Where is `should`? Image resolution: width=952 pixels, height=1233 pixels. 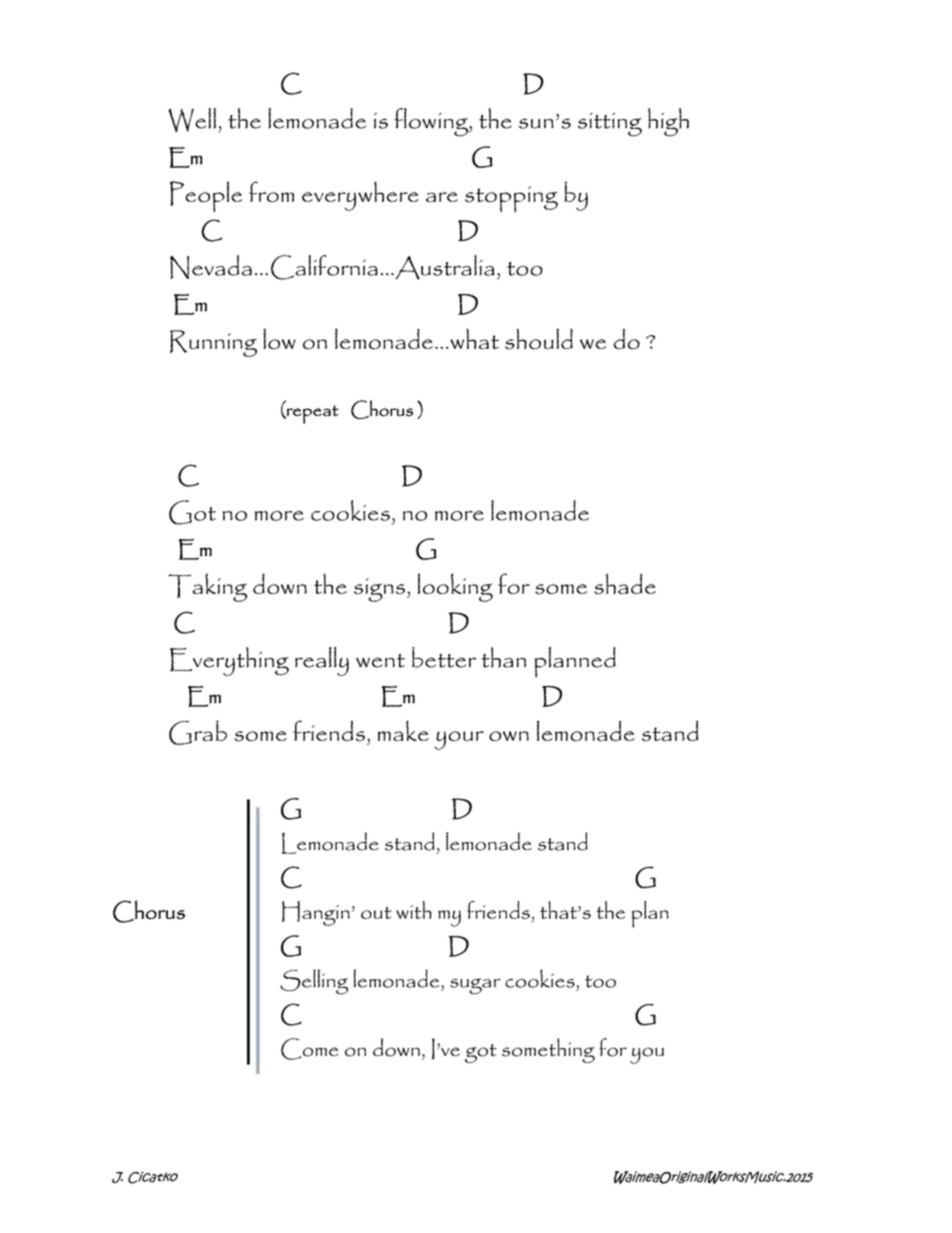 should is located at coordinates (539, 339).
